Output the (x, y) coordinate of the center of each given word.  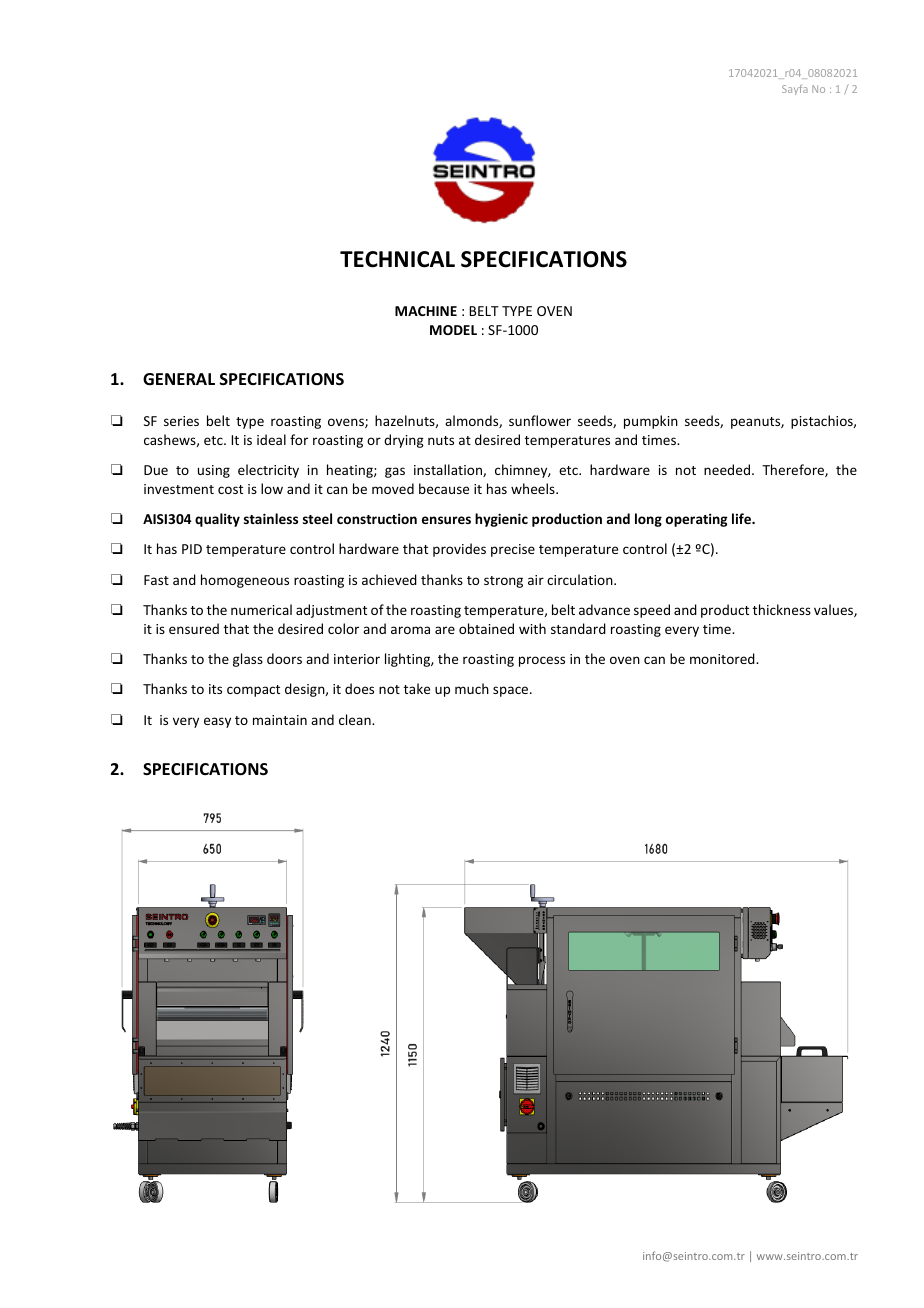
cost (230, 489)
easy (217, 722)
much (472, 688)
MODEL (453, 330)
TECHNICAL (397, 259)
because (444, 488)
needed (727, 469)
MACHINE (426, 311)
